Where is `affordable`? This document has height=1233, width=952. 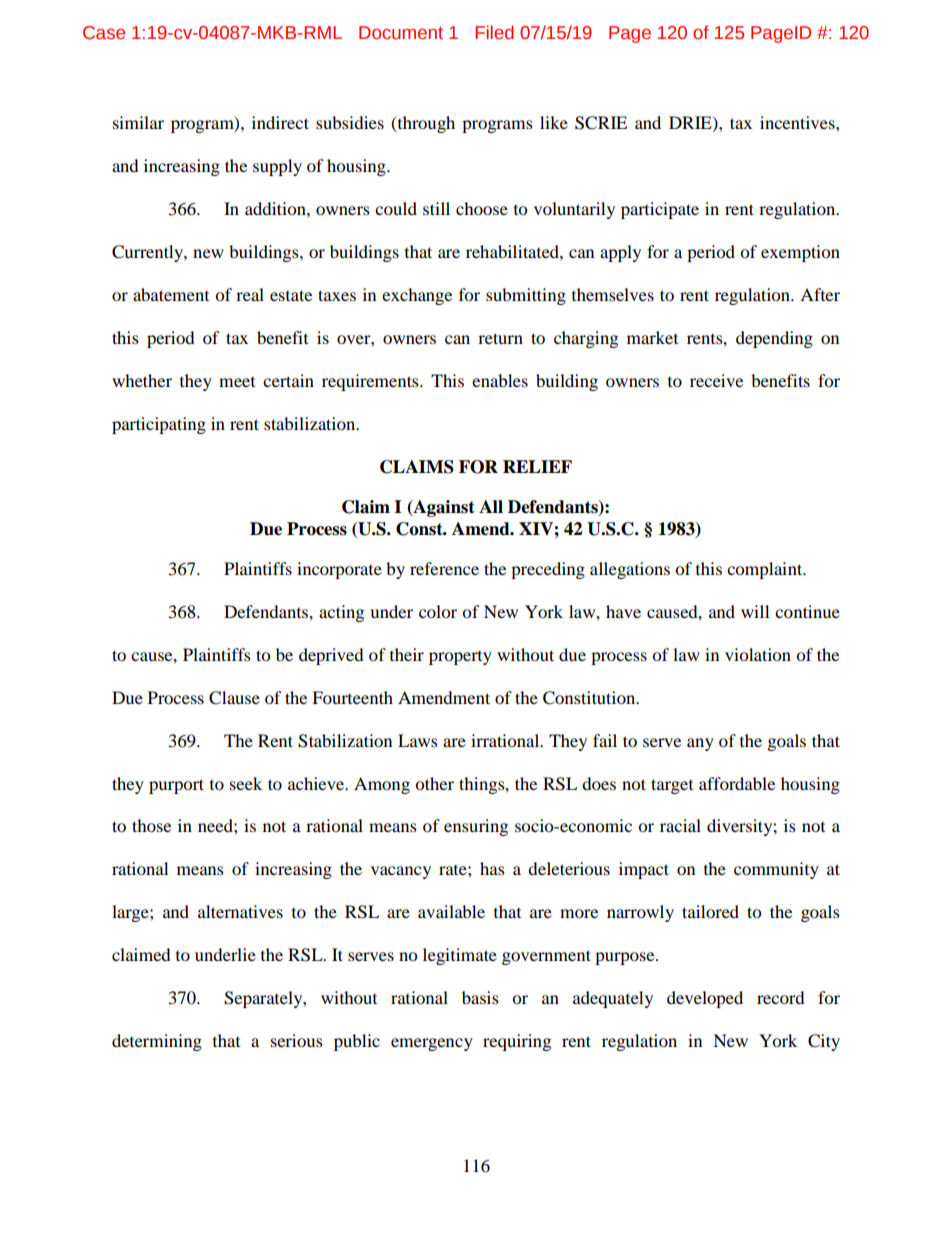 affordable is located at coordinates (737, 783).
